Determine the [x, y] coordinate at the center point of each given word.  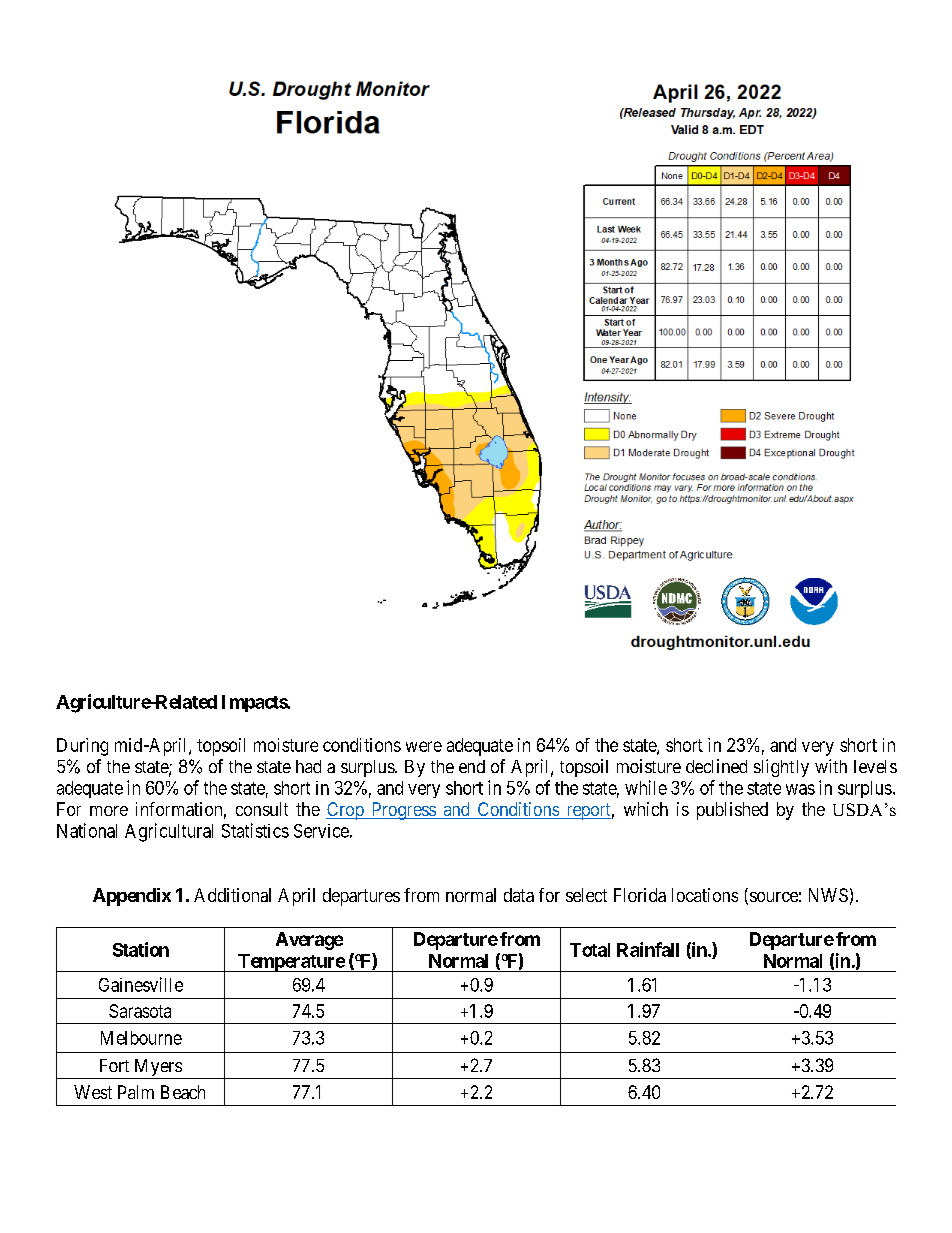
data [519, 895]
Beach [183, 1092]
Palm [136, 1092]
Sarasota [140, 1011]
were [424, 746]
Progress [403, 811]
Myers [157, 1069]
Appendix [132, 897]
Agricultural [169, 832]
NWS [828, 895]
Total [590, 950]
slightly [781, 768]
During [82, 747]
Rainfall [648, 949]
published [732, 811]
